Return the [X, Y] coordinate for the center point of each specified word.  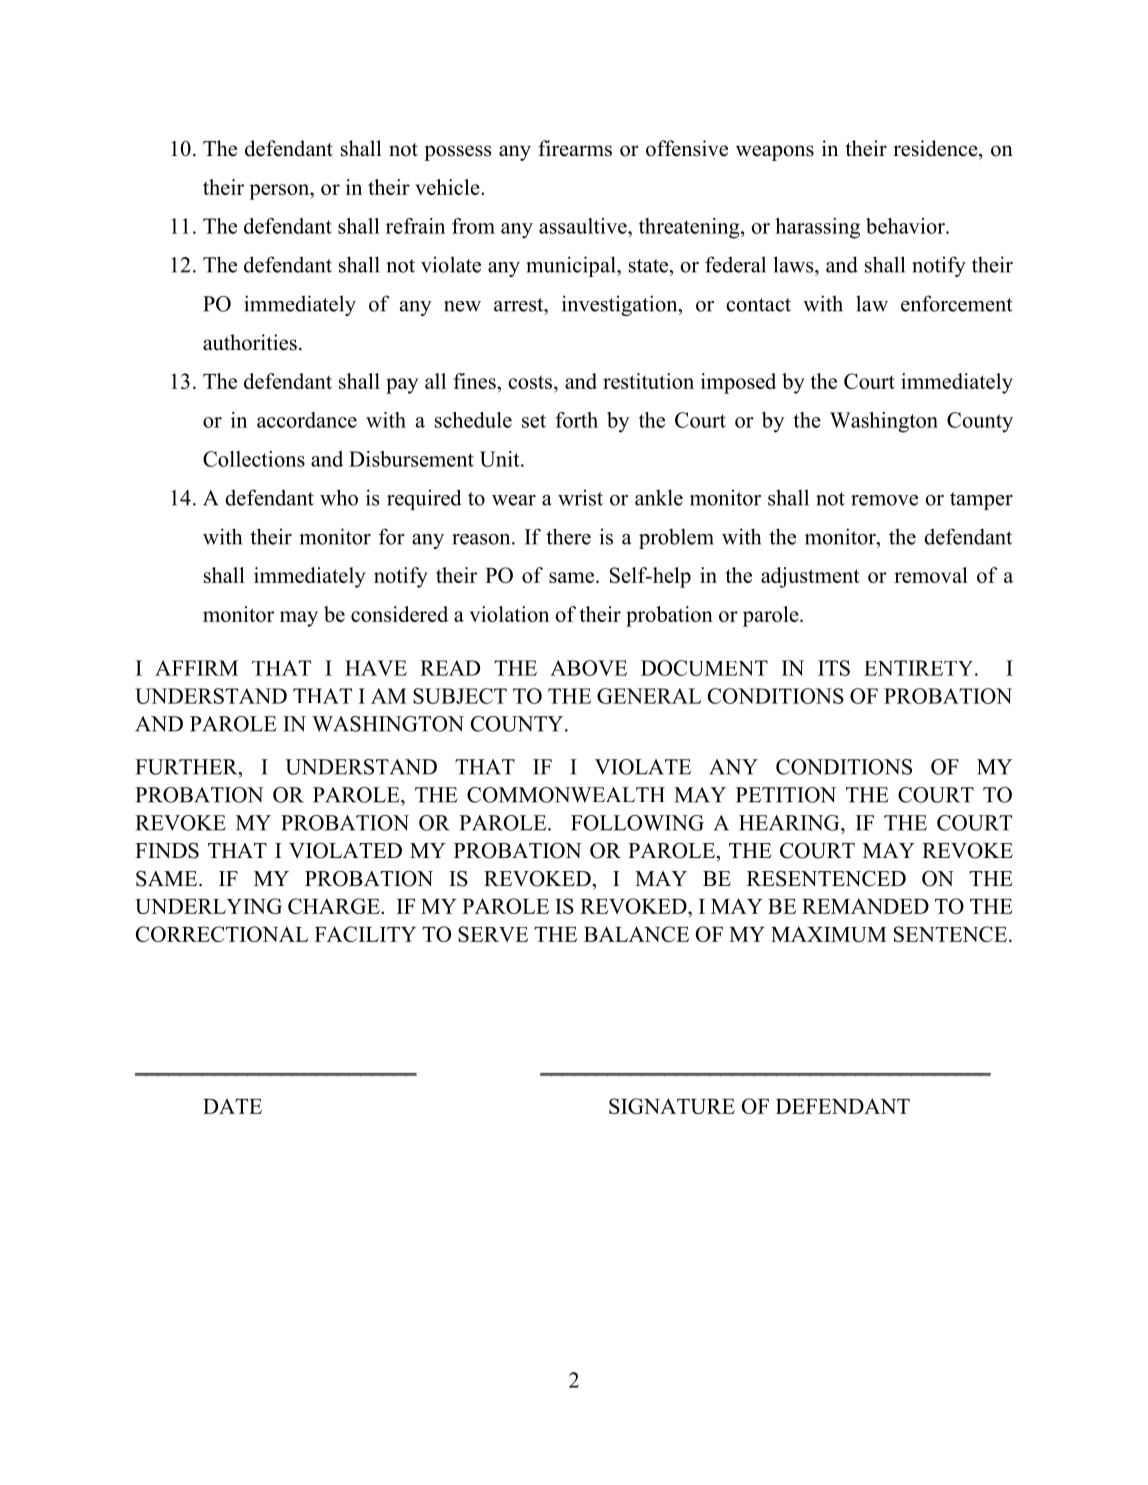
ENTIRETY [920, 668]
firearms [575, 148]
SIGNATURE [672, 1106]
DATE [232, 1106]
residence [936, 148]
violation [509, 614]
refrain [415, 226]
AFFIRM [196, 668]
